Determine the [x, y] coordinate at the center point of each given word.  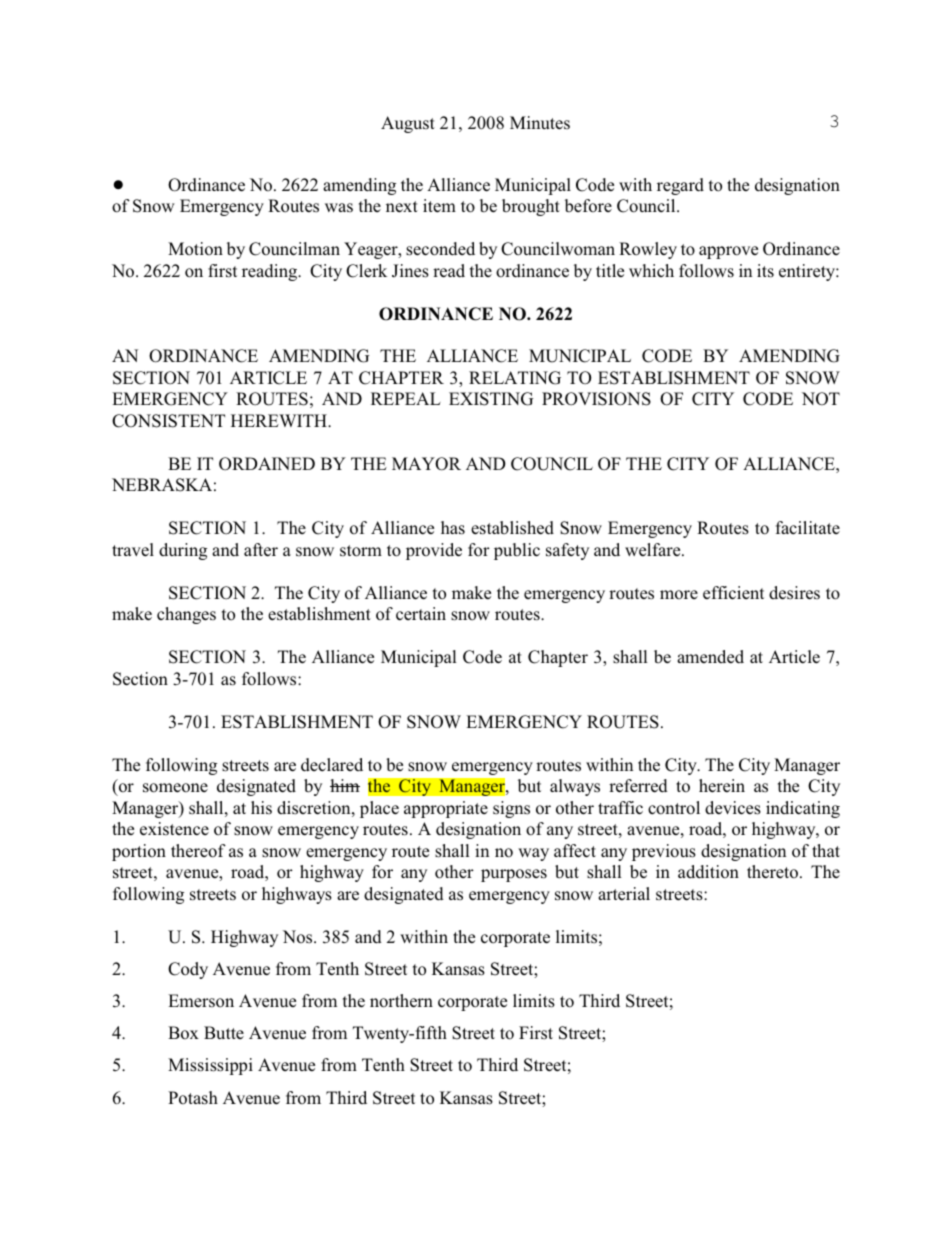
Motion [195, 249]
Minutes [540, 123]
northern [401, 1001]
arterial [624, 893]
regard [680, 186]
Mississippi [210, 1066]
